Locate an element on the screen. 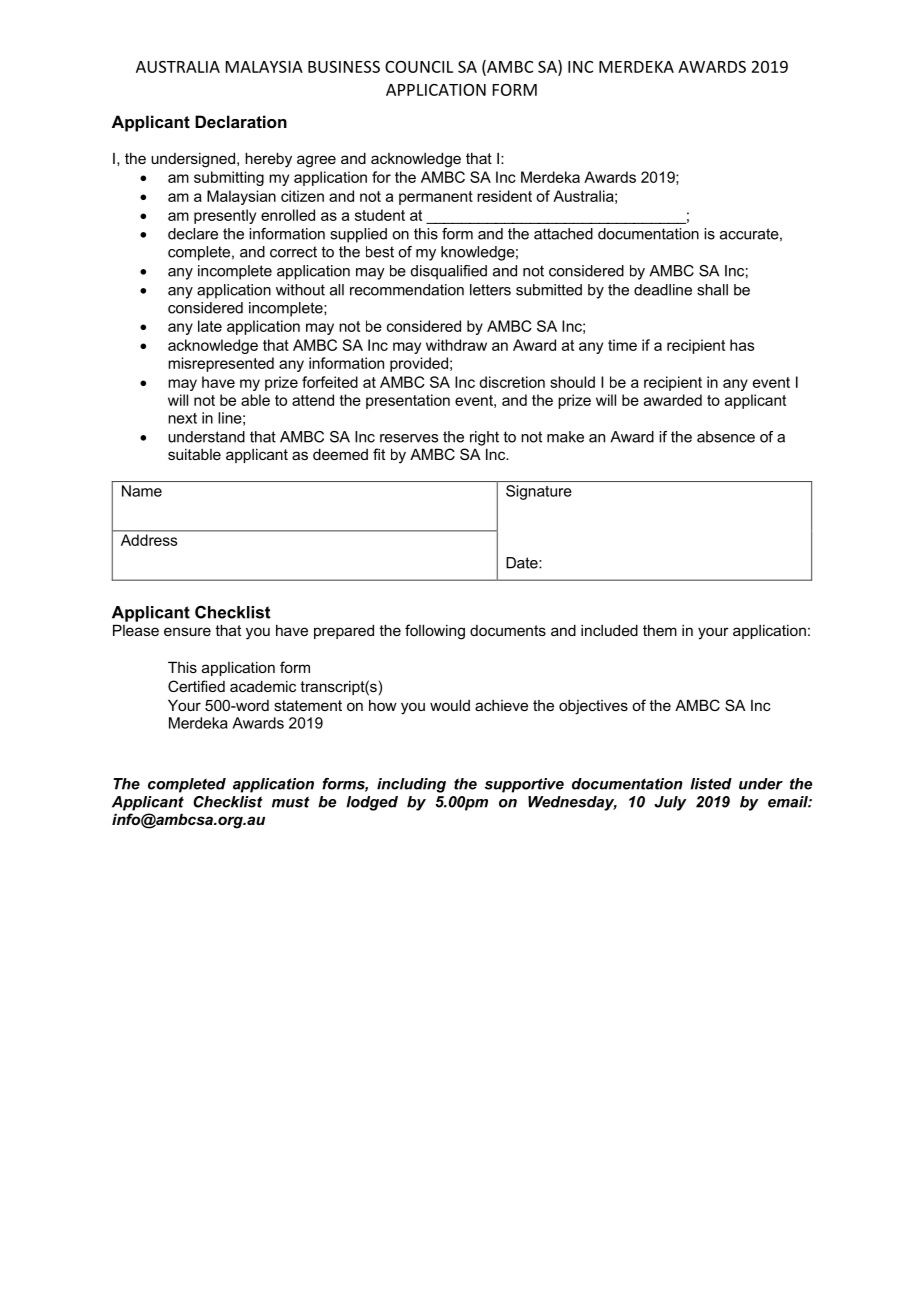  must is located at coordinates (291, 802).
